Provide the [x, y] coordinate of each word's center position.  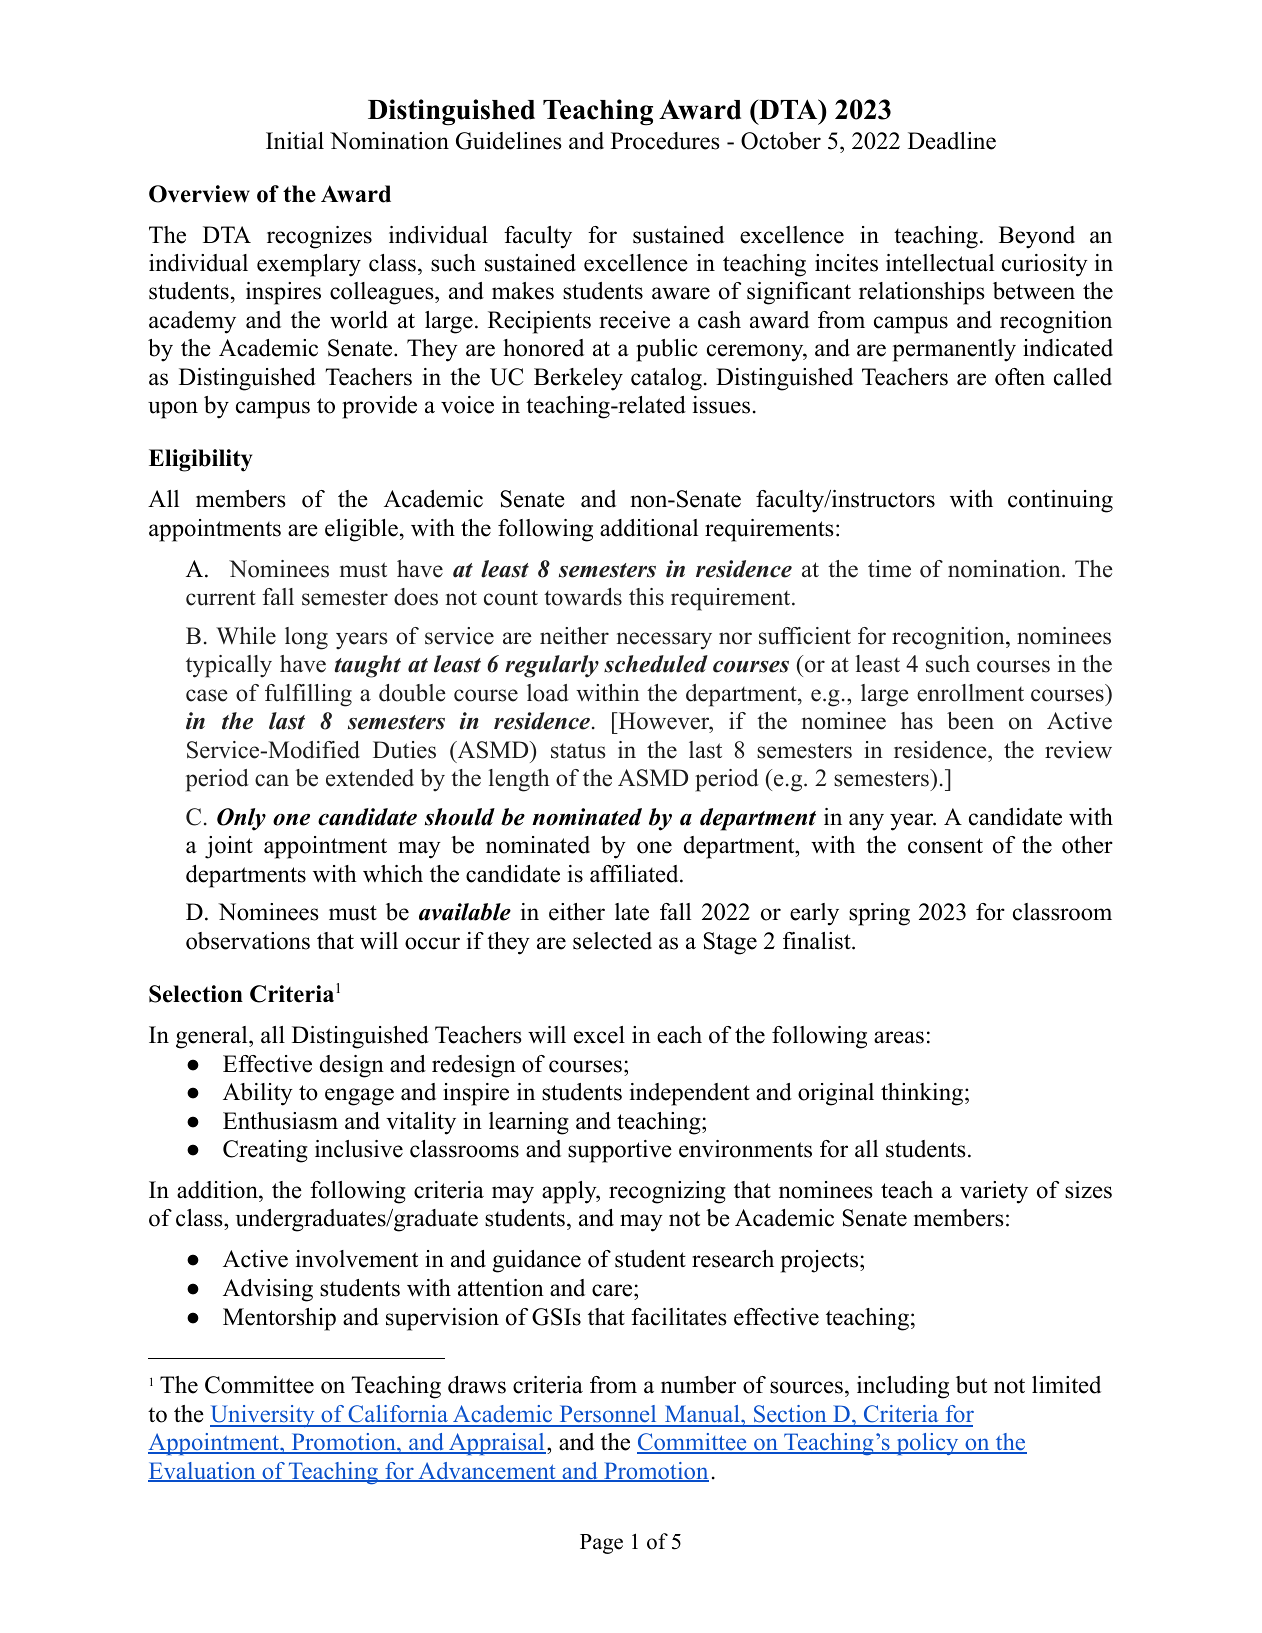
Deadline [952, 141]
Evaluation [203, 1472]
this [646, 597]
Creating [265, 1151]
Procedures [665, 141]
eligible [361, 530]
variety [994, 1192]
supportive [620, 1151]
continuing [1060, 501]
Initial [295, 140]
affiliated [635, 874]
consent [945, 846]
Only [241, 819]
